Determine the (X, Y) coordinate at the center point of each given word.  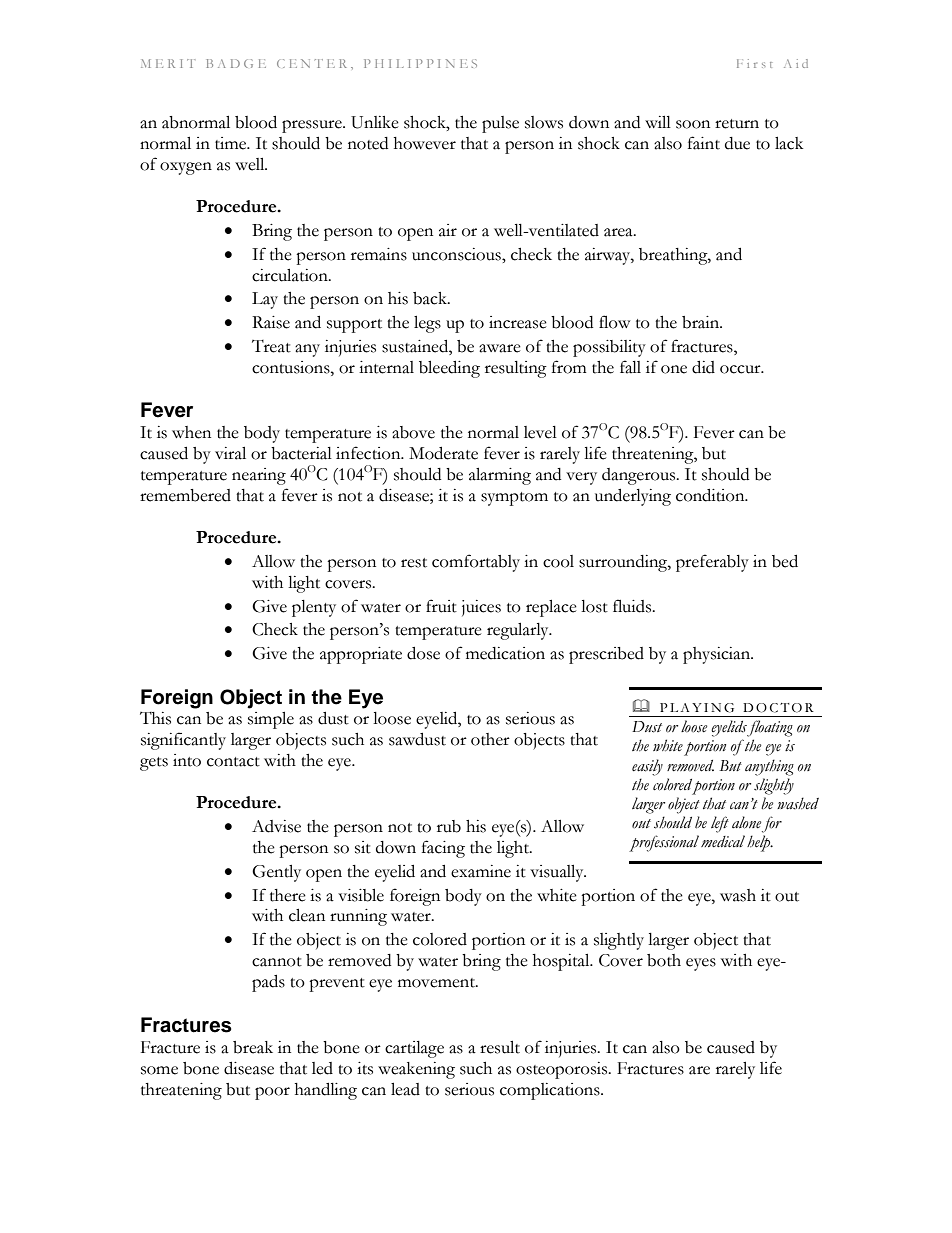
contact (233, 762)
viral (230, 453)
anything (769, 767)
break (253, 1047)
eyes (701, 964)
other (490, 739)
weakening (416, 1070)
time (232, 143)
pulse (500, 124)
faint (704, 143)
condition (711, 495)
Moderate (443, 453)
